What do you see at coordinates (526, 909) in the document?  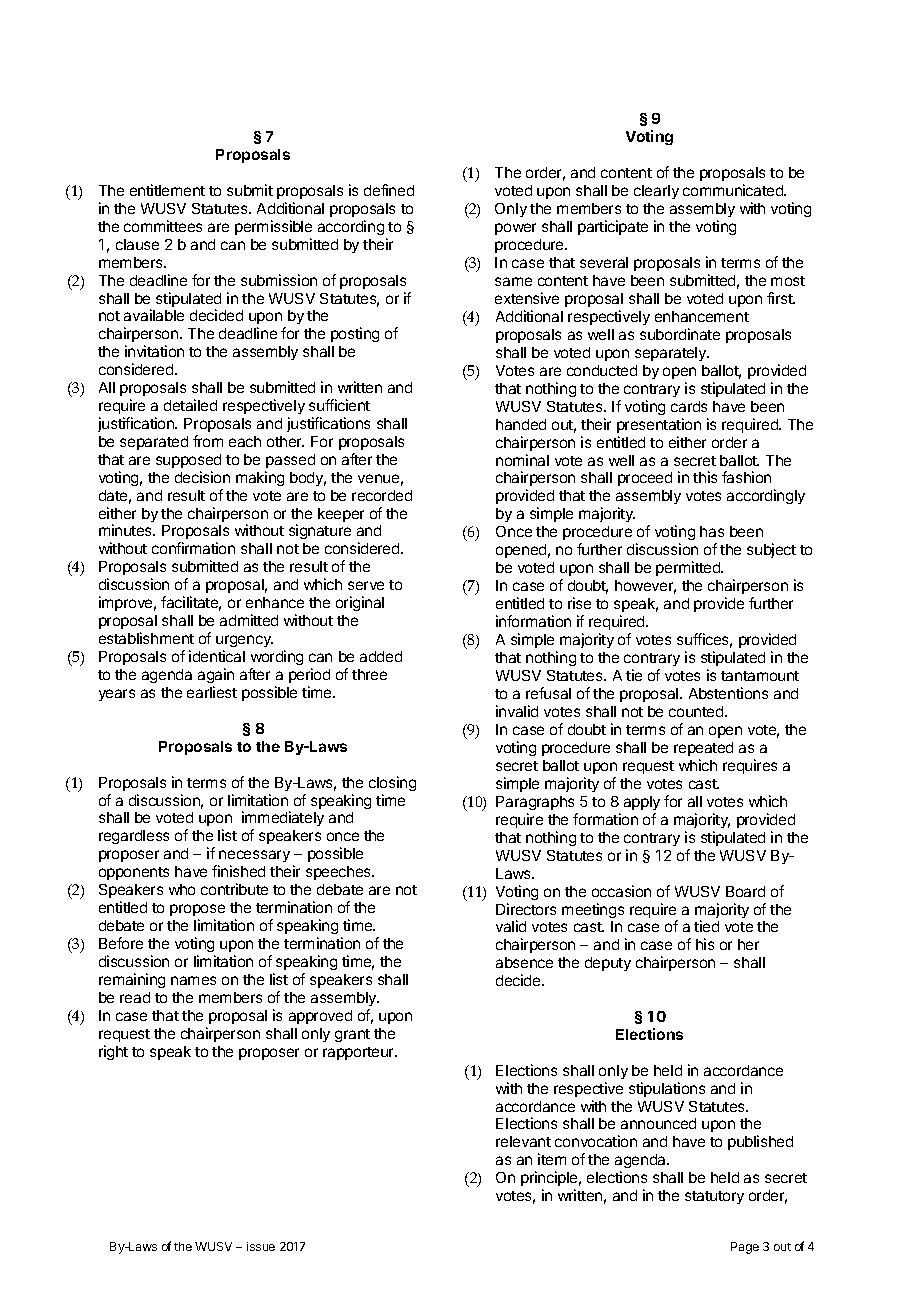 I see `Directors` at bounding box center [526, 909].
